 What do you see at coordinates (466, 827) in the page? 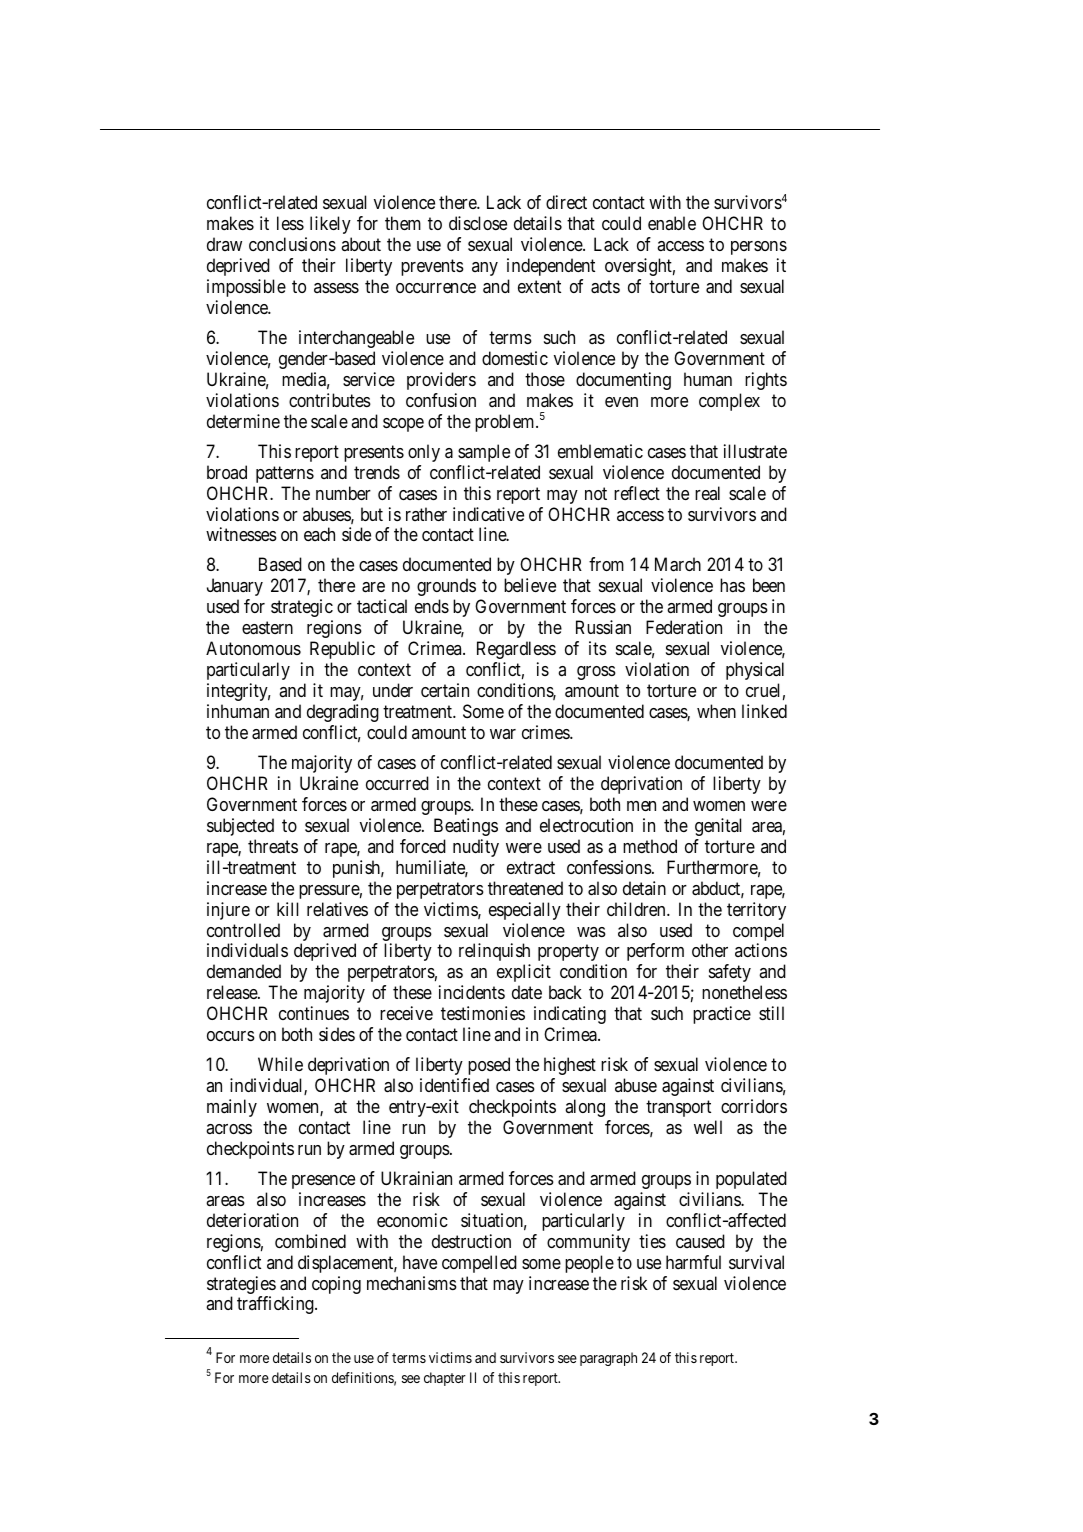
I see `Beatings` at bounding box center [466, 827].
